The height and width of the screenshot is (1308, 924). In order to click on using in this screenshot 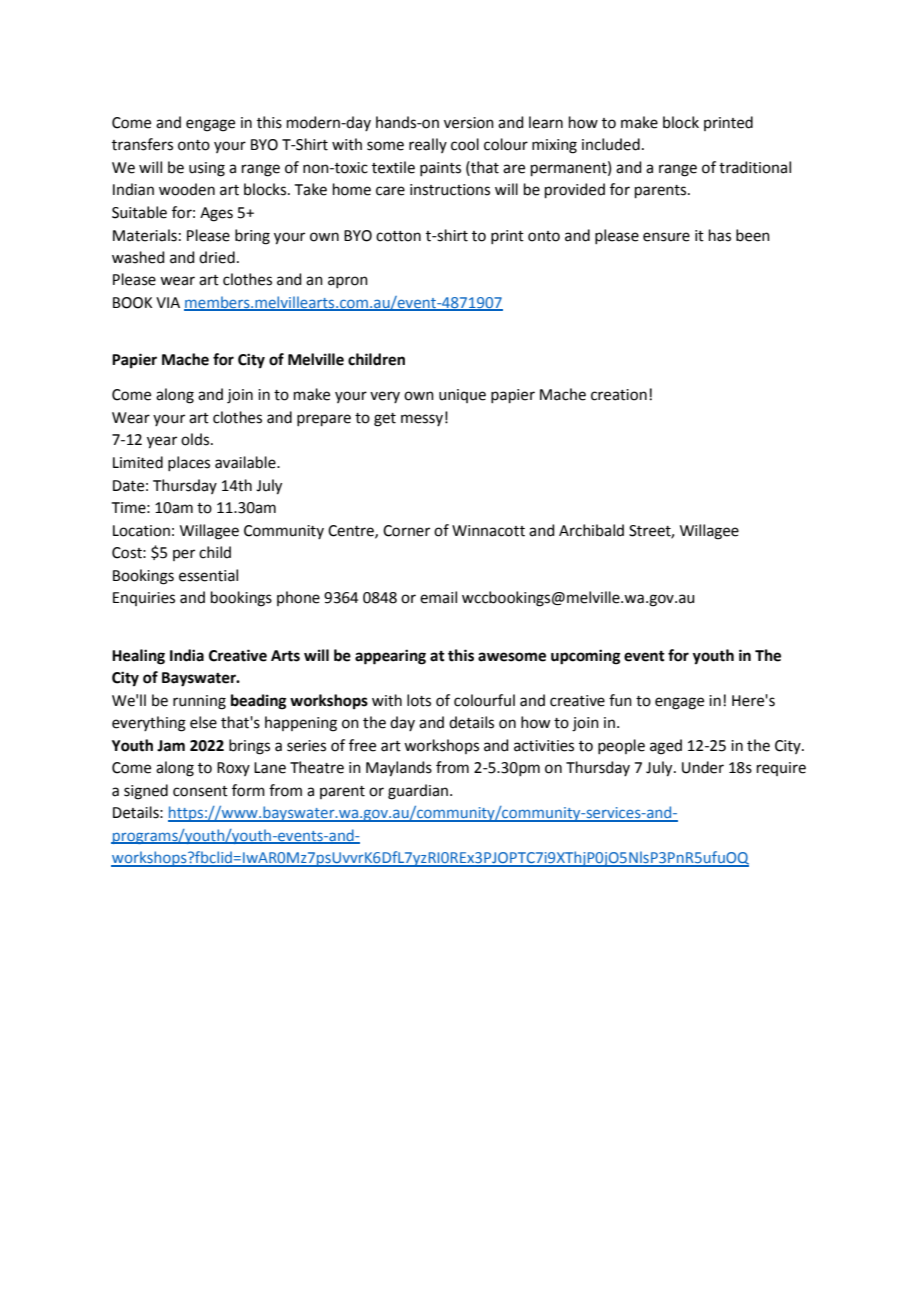, I will do `click(207, 169)`.
